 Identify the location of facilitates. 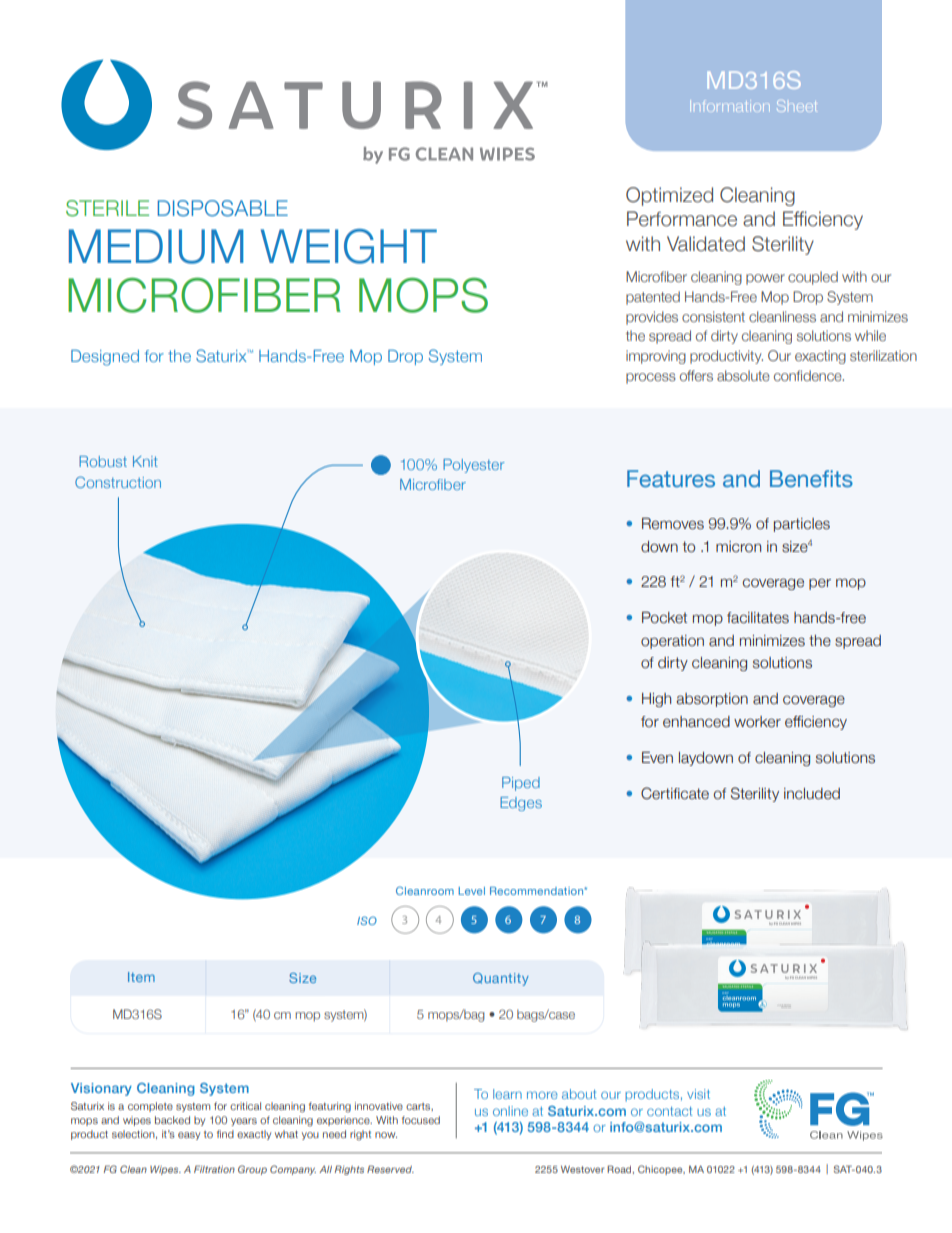
(758, 618).
